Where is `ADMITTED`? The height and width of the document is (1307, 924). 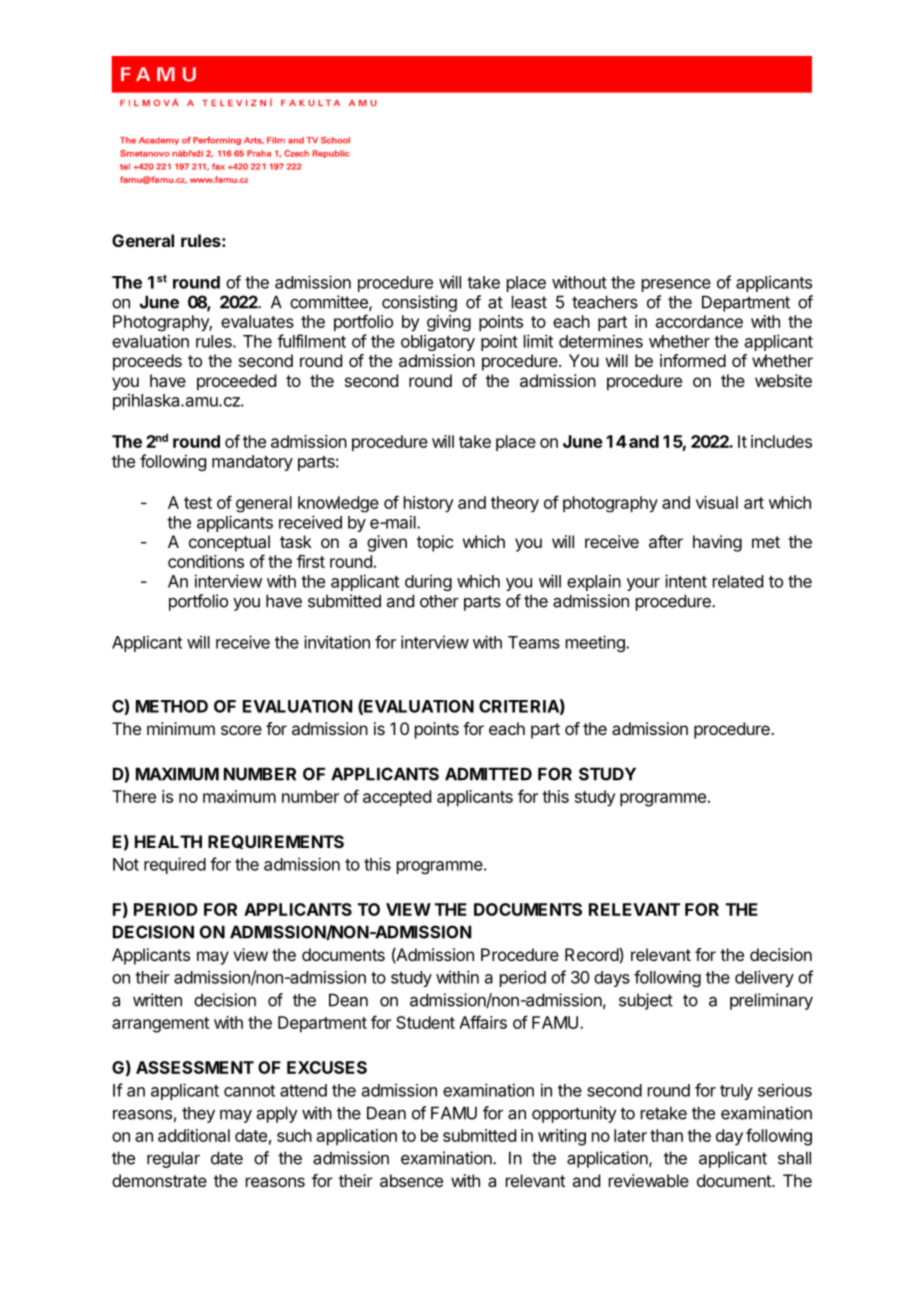
ADMITTED is located at coordinates (488, 774).
